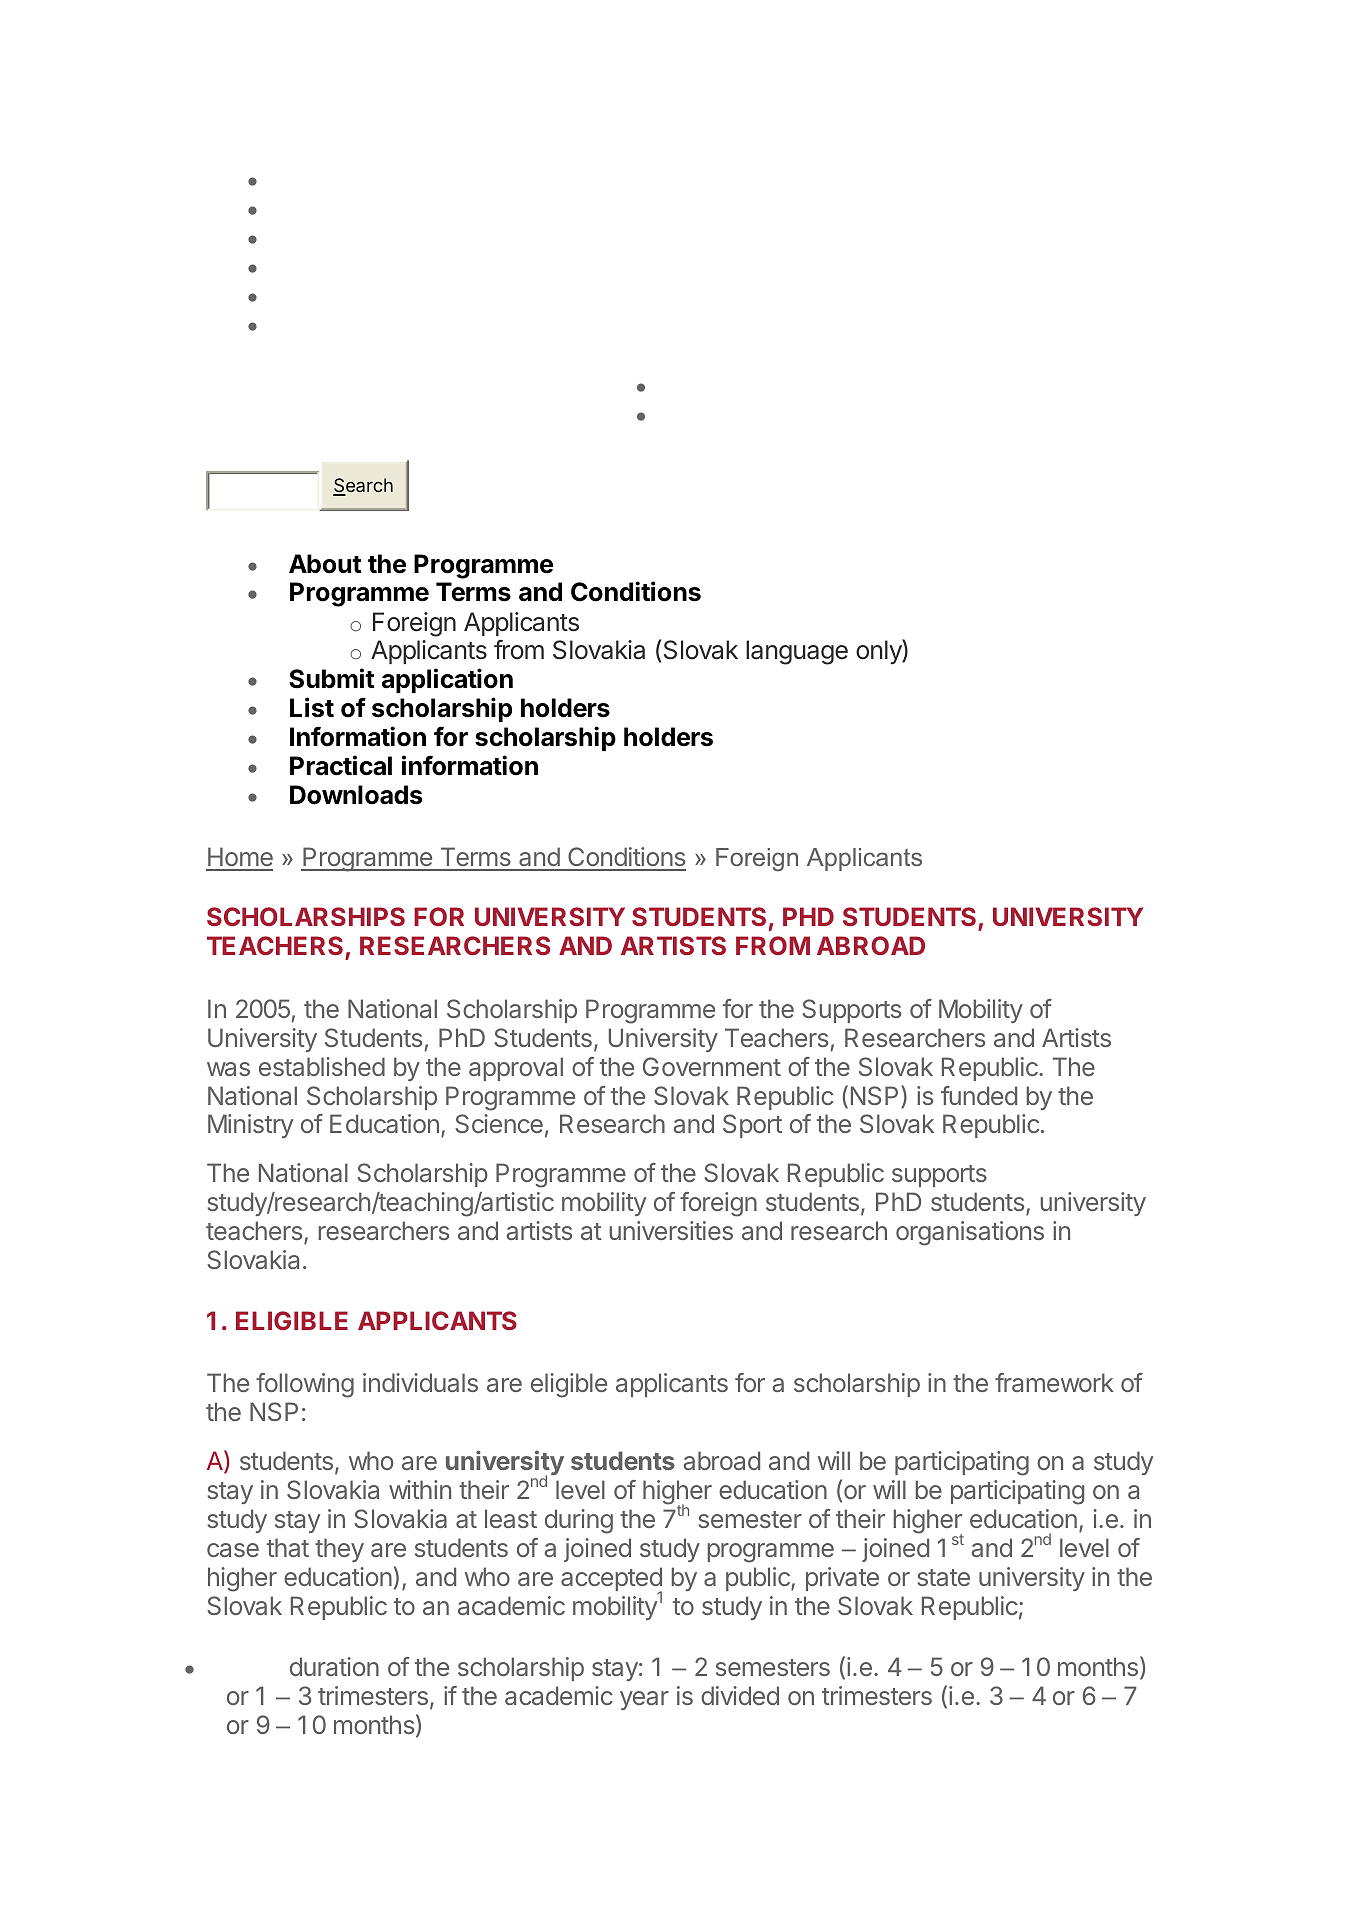 This screenshot has height=1928, width=1363. I want to click on application, so click(447, 680).
